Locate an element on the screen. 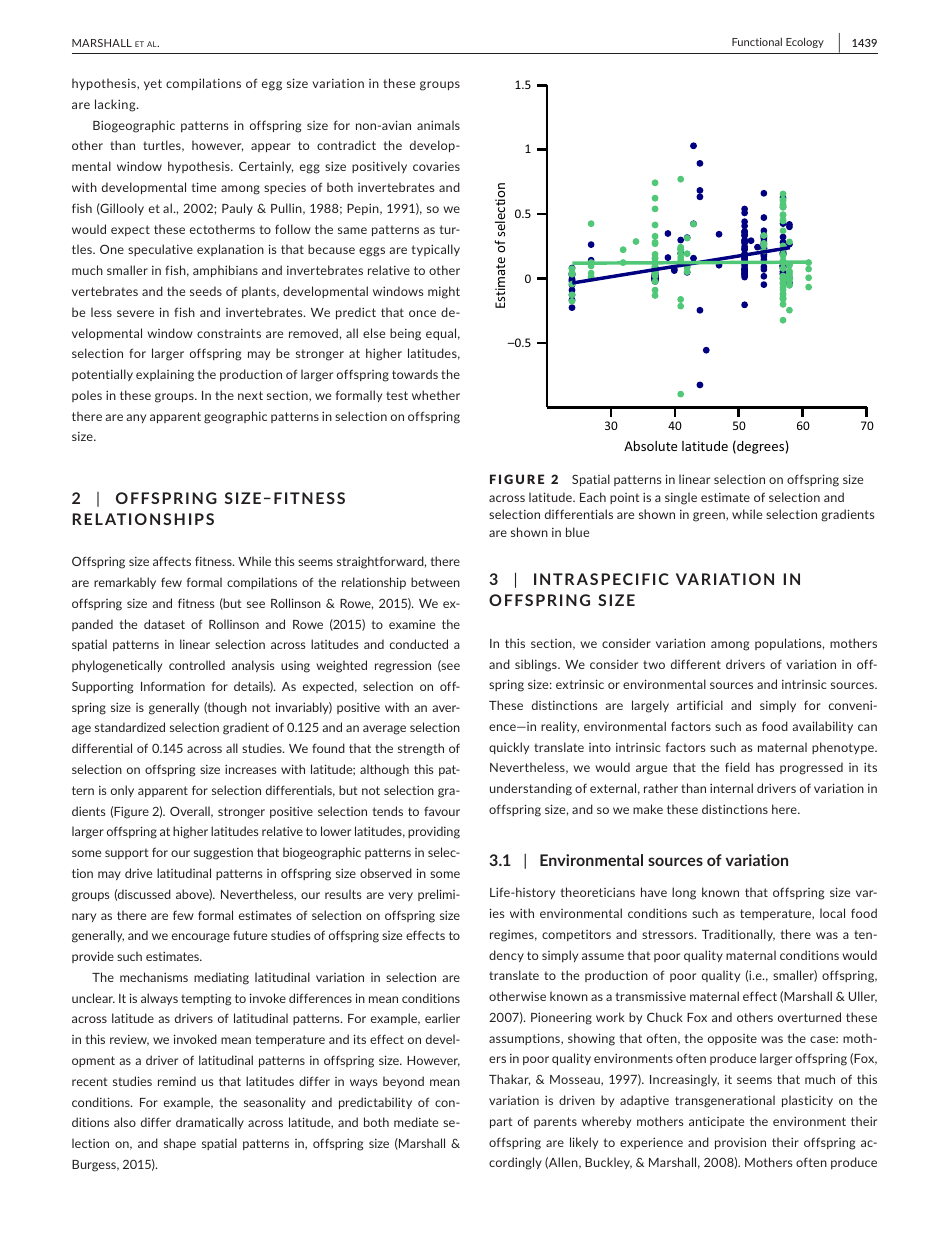 The height and width of the screenshot is (1251, 952). availability is located at coordinates (822, 727).
